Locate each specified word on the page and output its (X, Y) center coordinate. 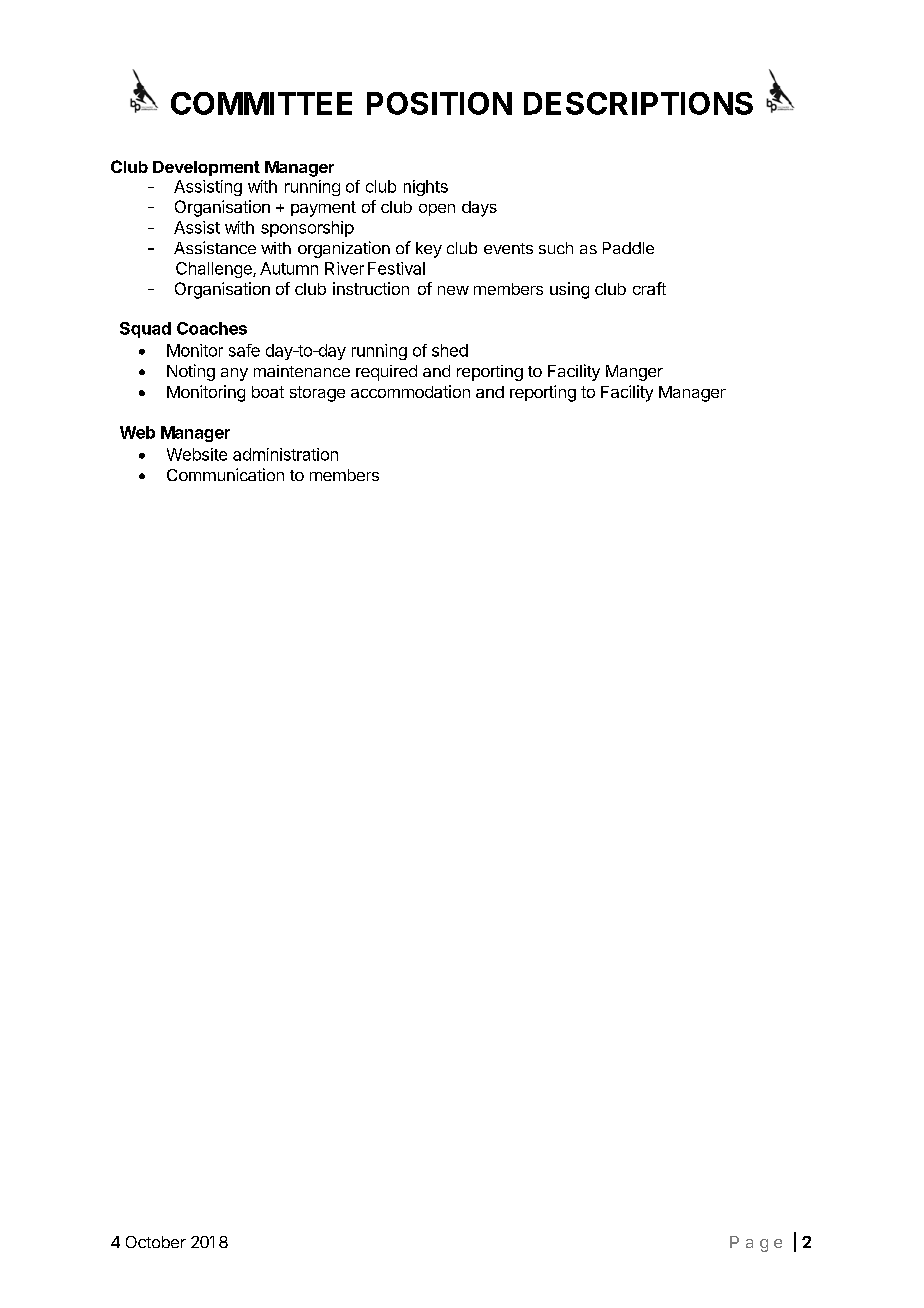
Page (756, 1244)
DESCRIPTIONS (638, 103)
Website (197, 454)
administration (285, 454)
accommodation (410, 391)
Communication (225, 474)
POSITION (439, 103)
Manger (634, 373)
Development (206, 168)
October (156, 1242)
